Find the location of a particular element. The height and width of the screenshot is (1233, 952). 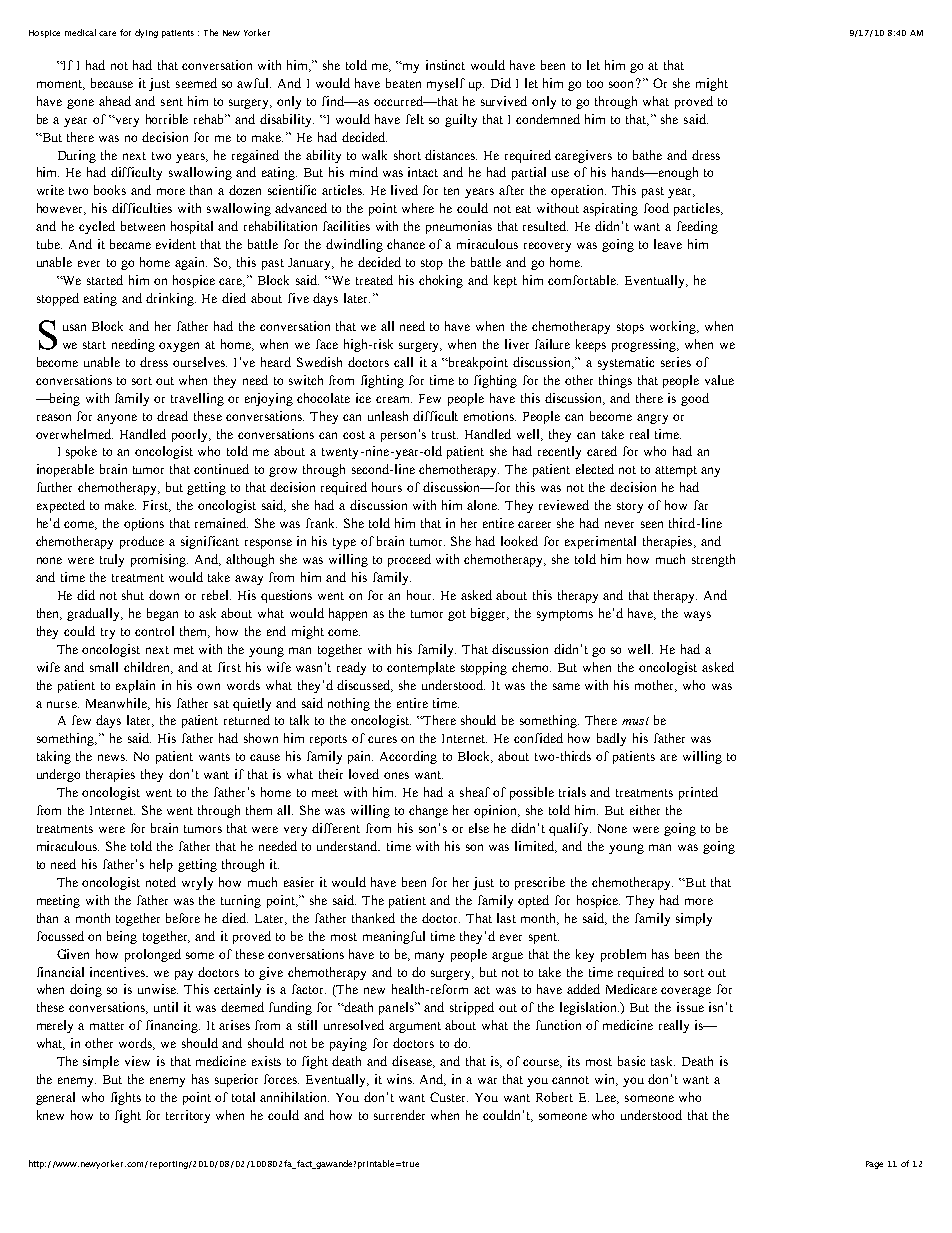

must is located at coordinates (635, 721).
